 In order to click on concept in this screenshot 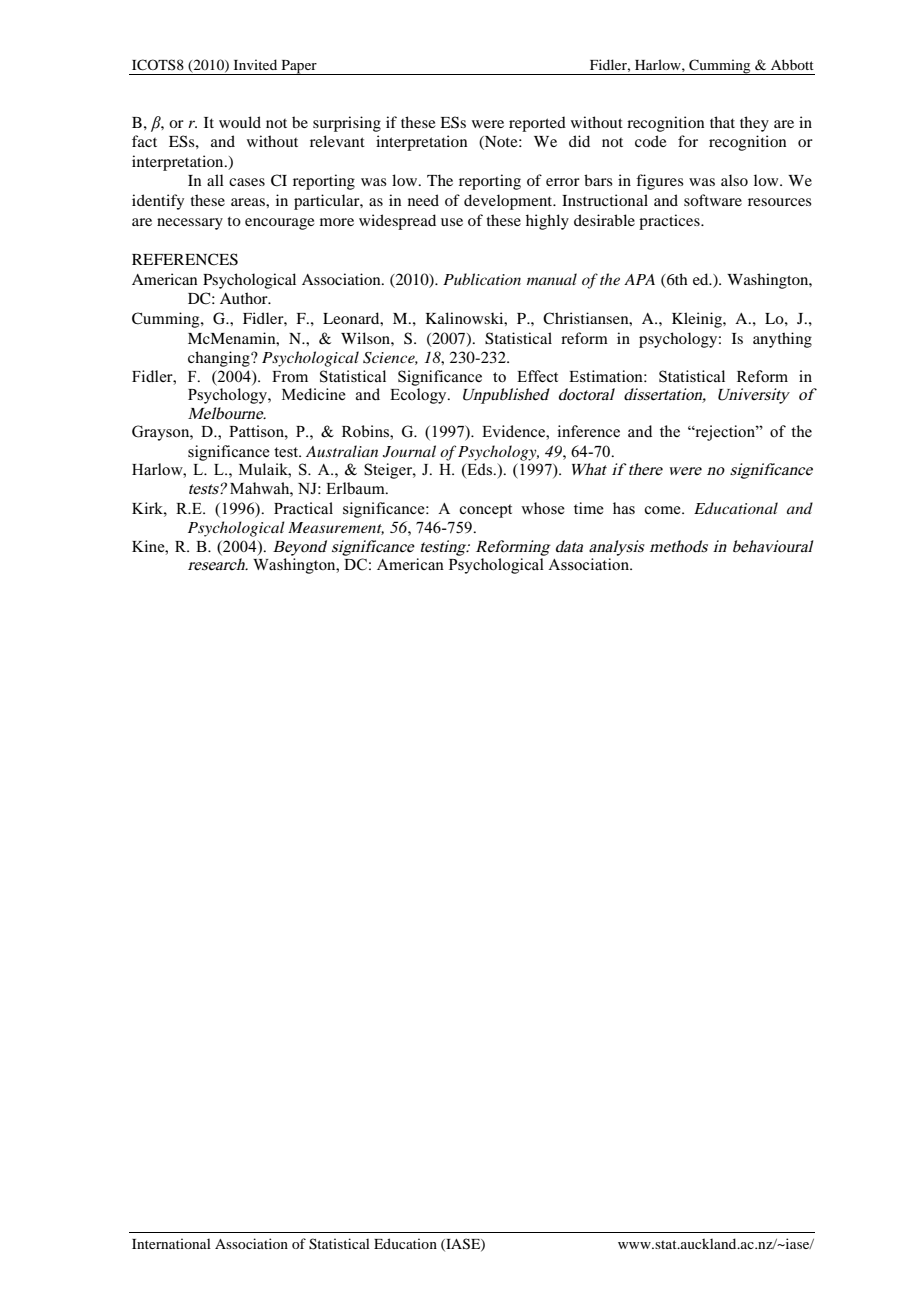, I will do `click(485, 511)`.
